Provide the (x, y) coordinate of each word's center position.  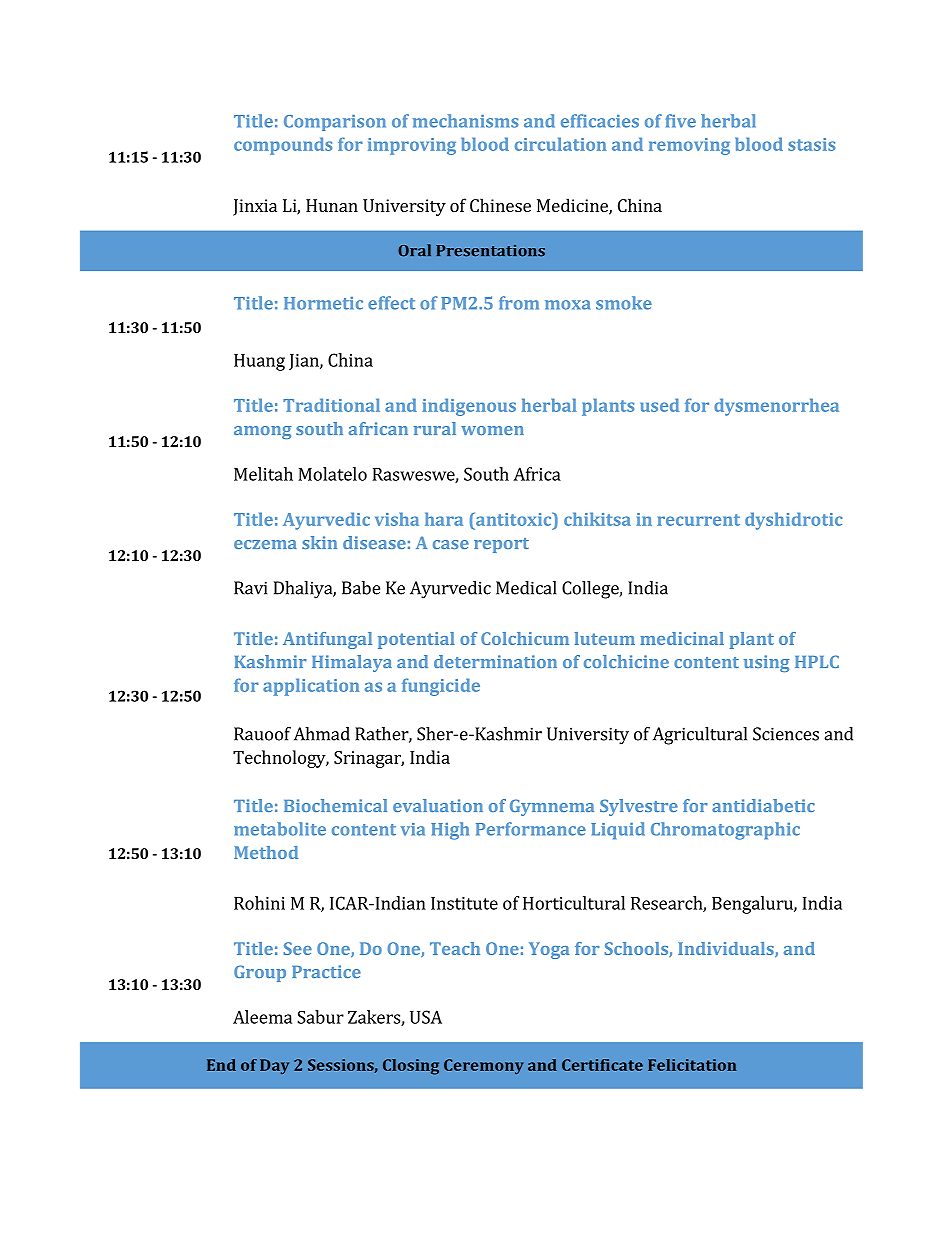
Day (274, 1066)
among (263, 432)
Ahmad (322, 734)
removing (689, 146)
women (492, 430)
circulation (560, 144)
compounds (283, 146)
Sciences (786, 734)
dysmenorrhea (776, 407)
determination (495, 661)
